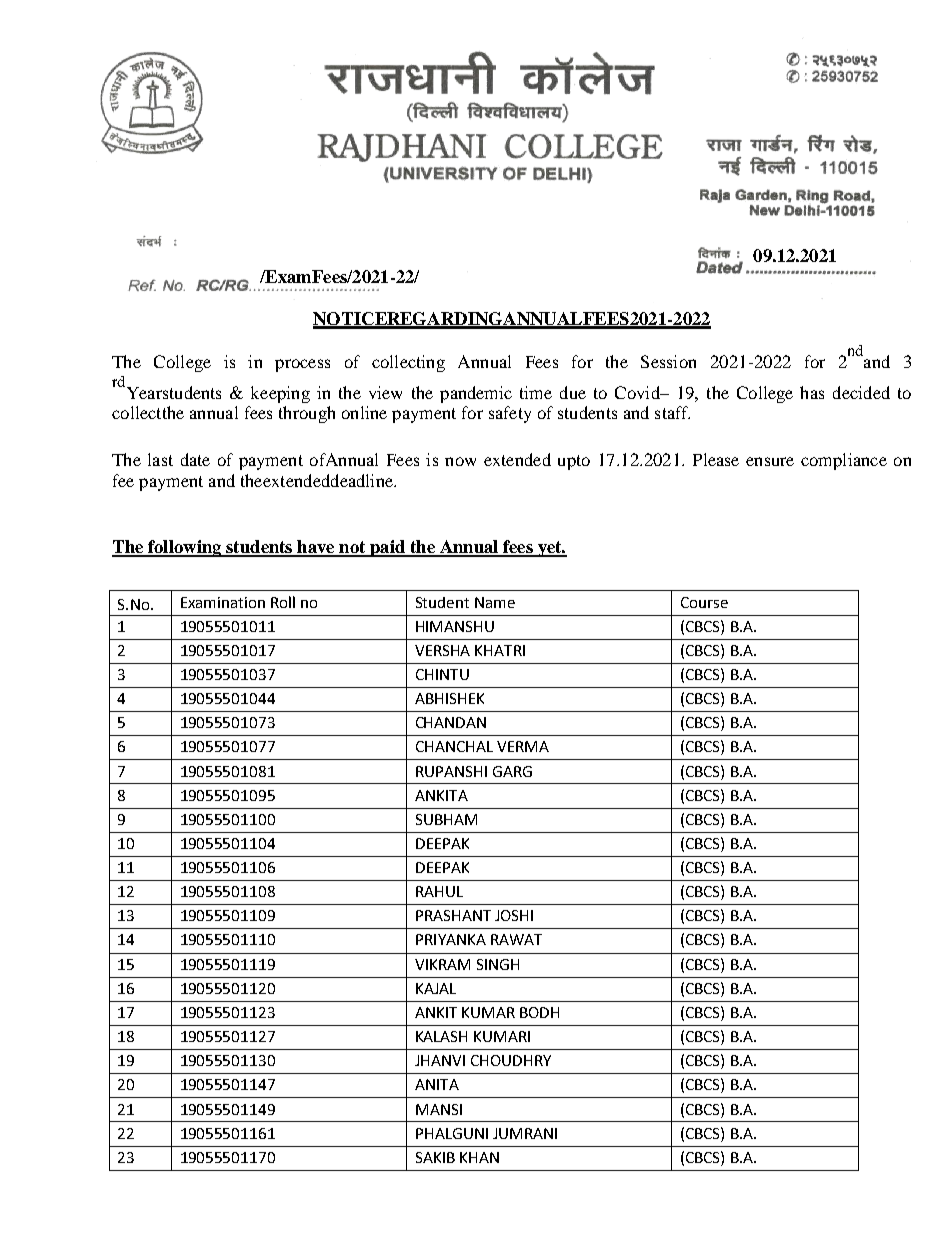 The width and height of the image is (952, 1233). I want to click on has, so click(812, 392).
